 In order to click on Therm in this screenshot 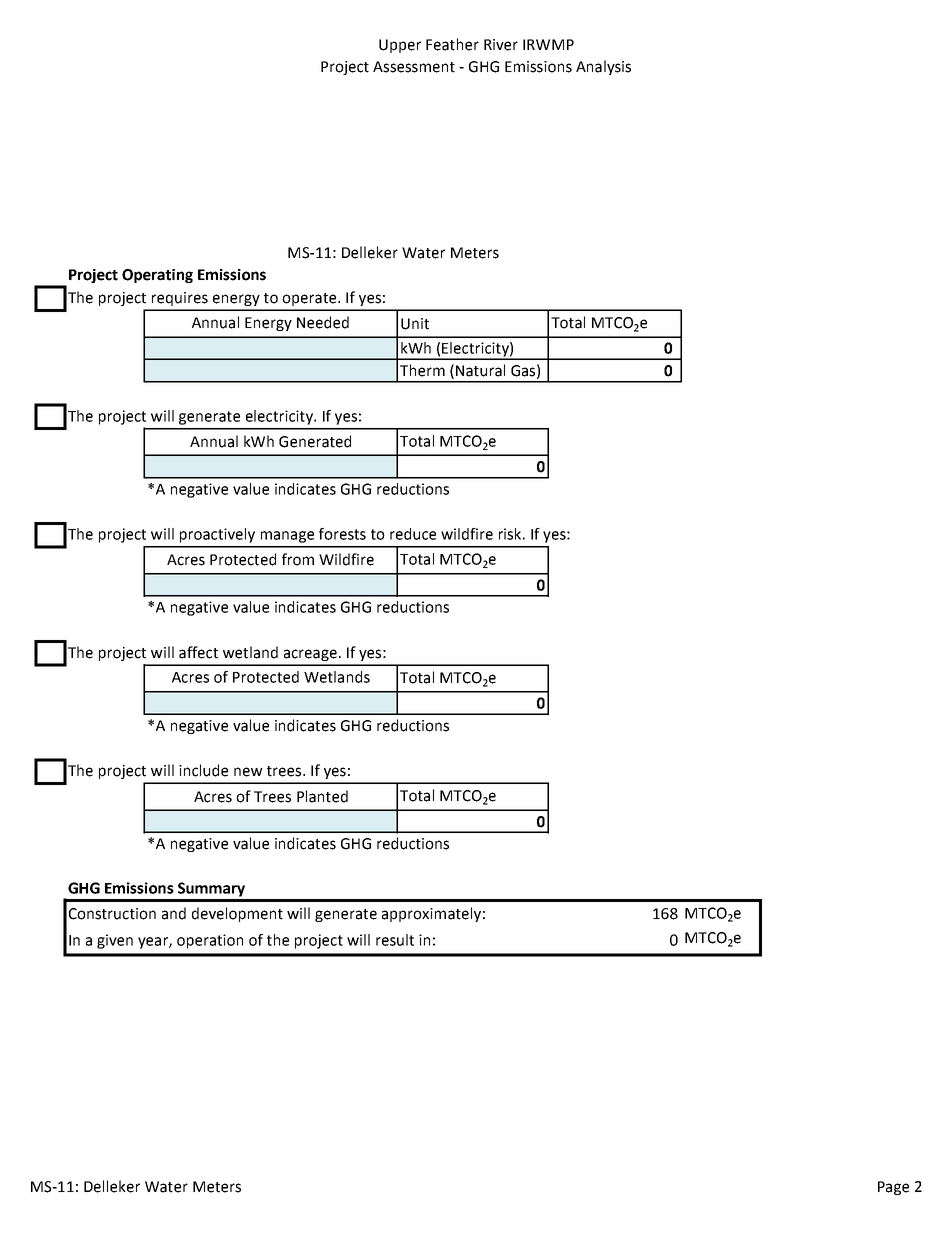, I will do `click(422, 370)`.
